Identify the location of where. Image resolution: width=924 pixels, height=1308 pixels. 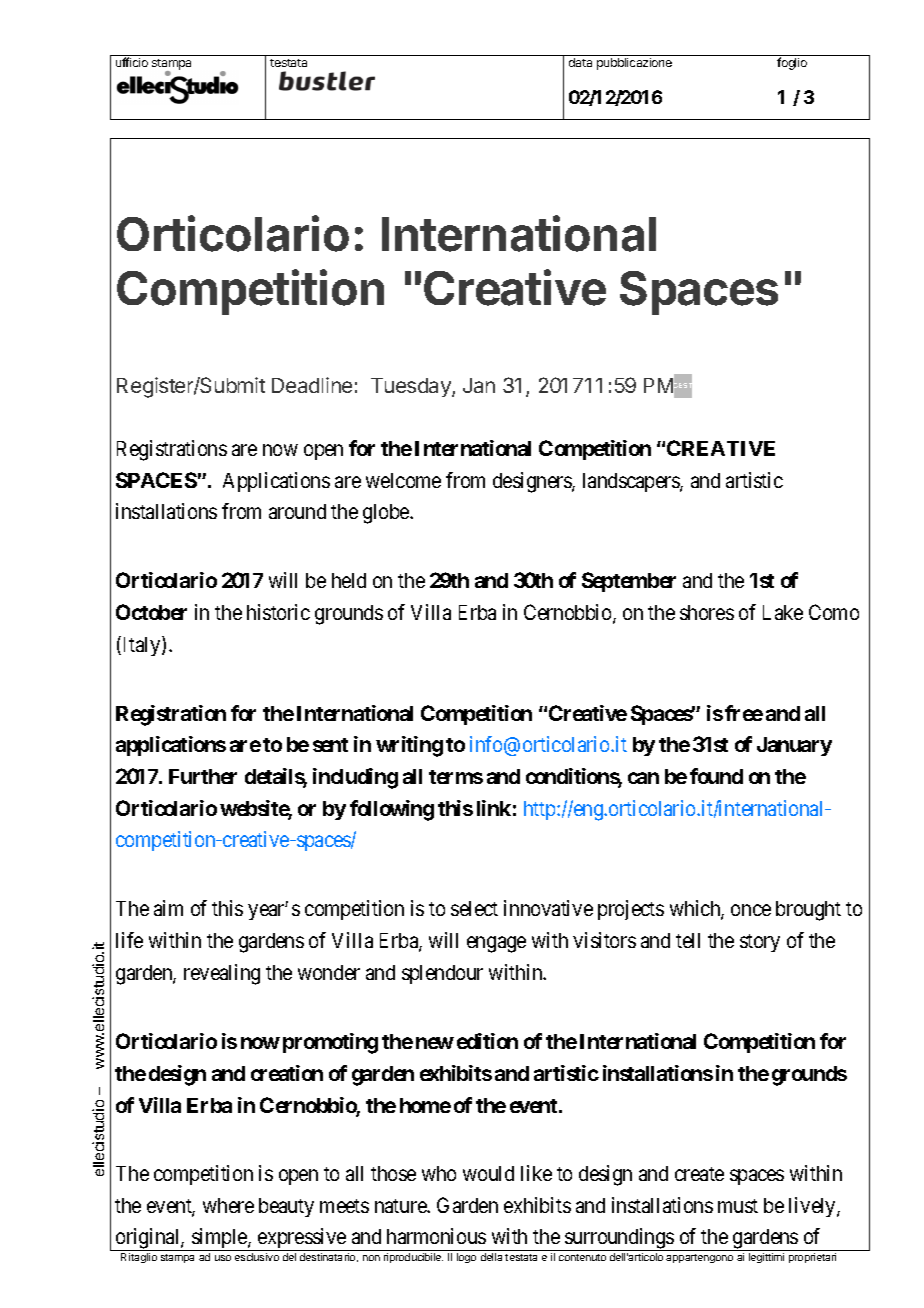
(228, 1205).
